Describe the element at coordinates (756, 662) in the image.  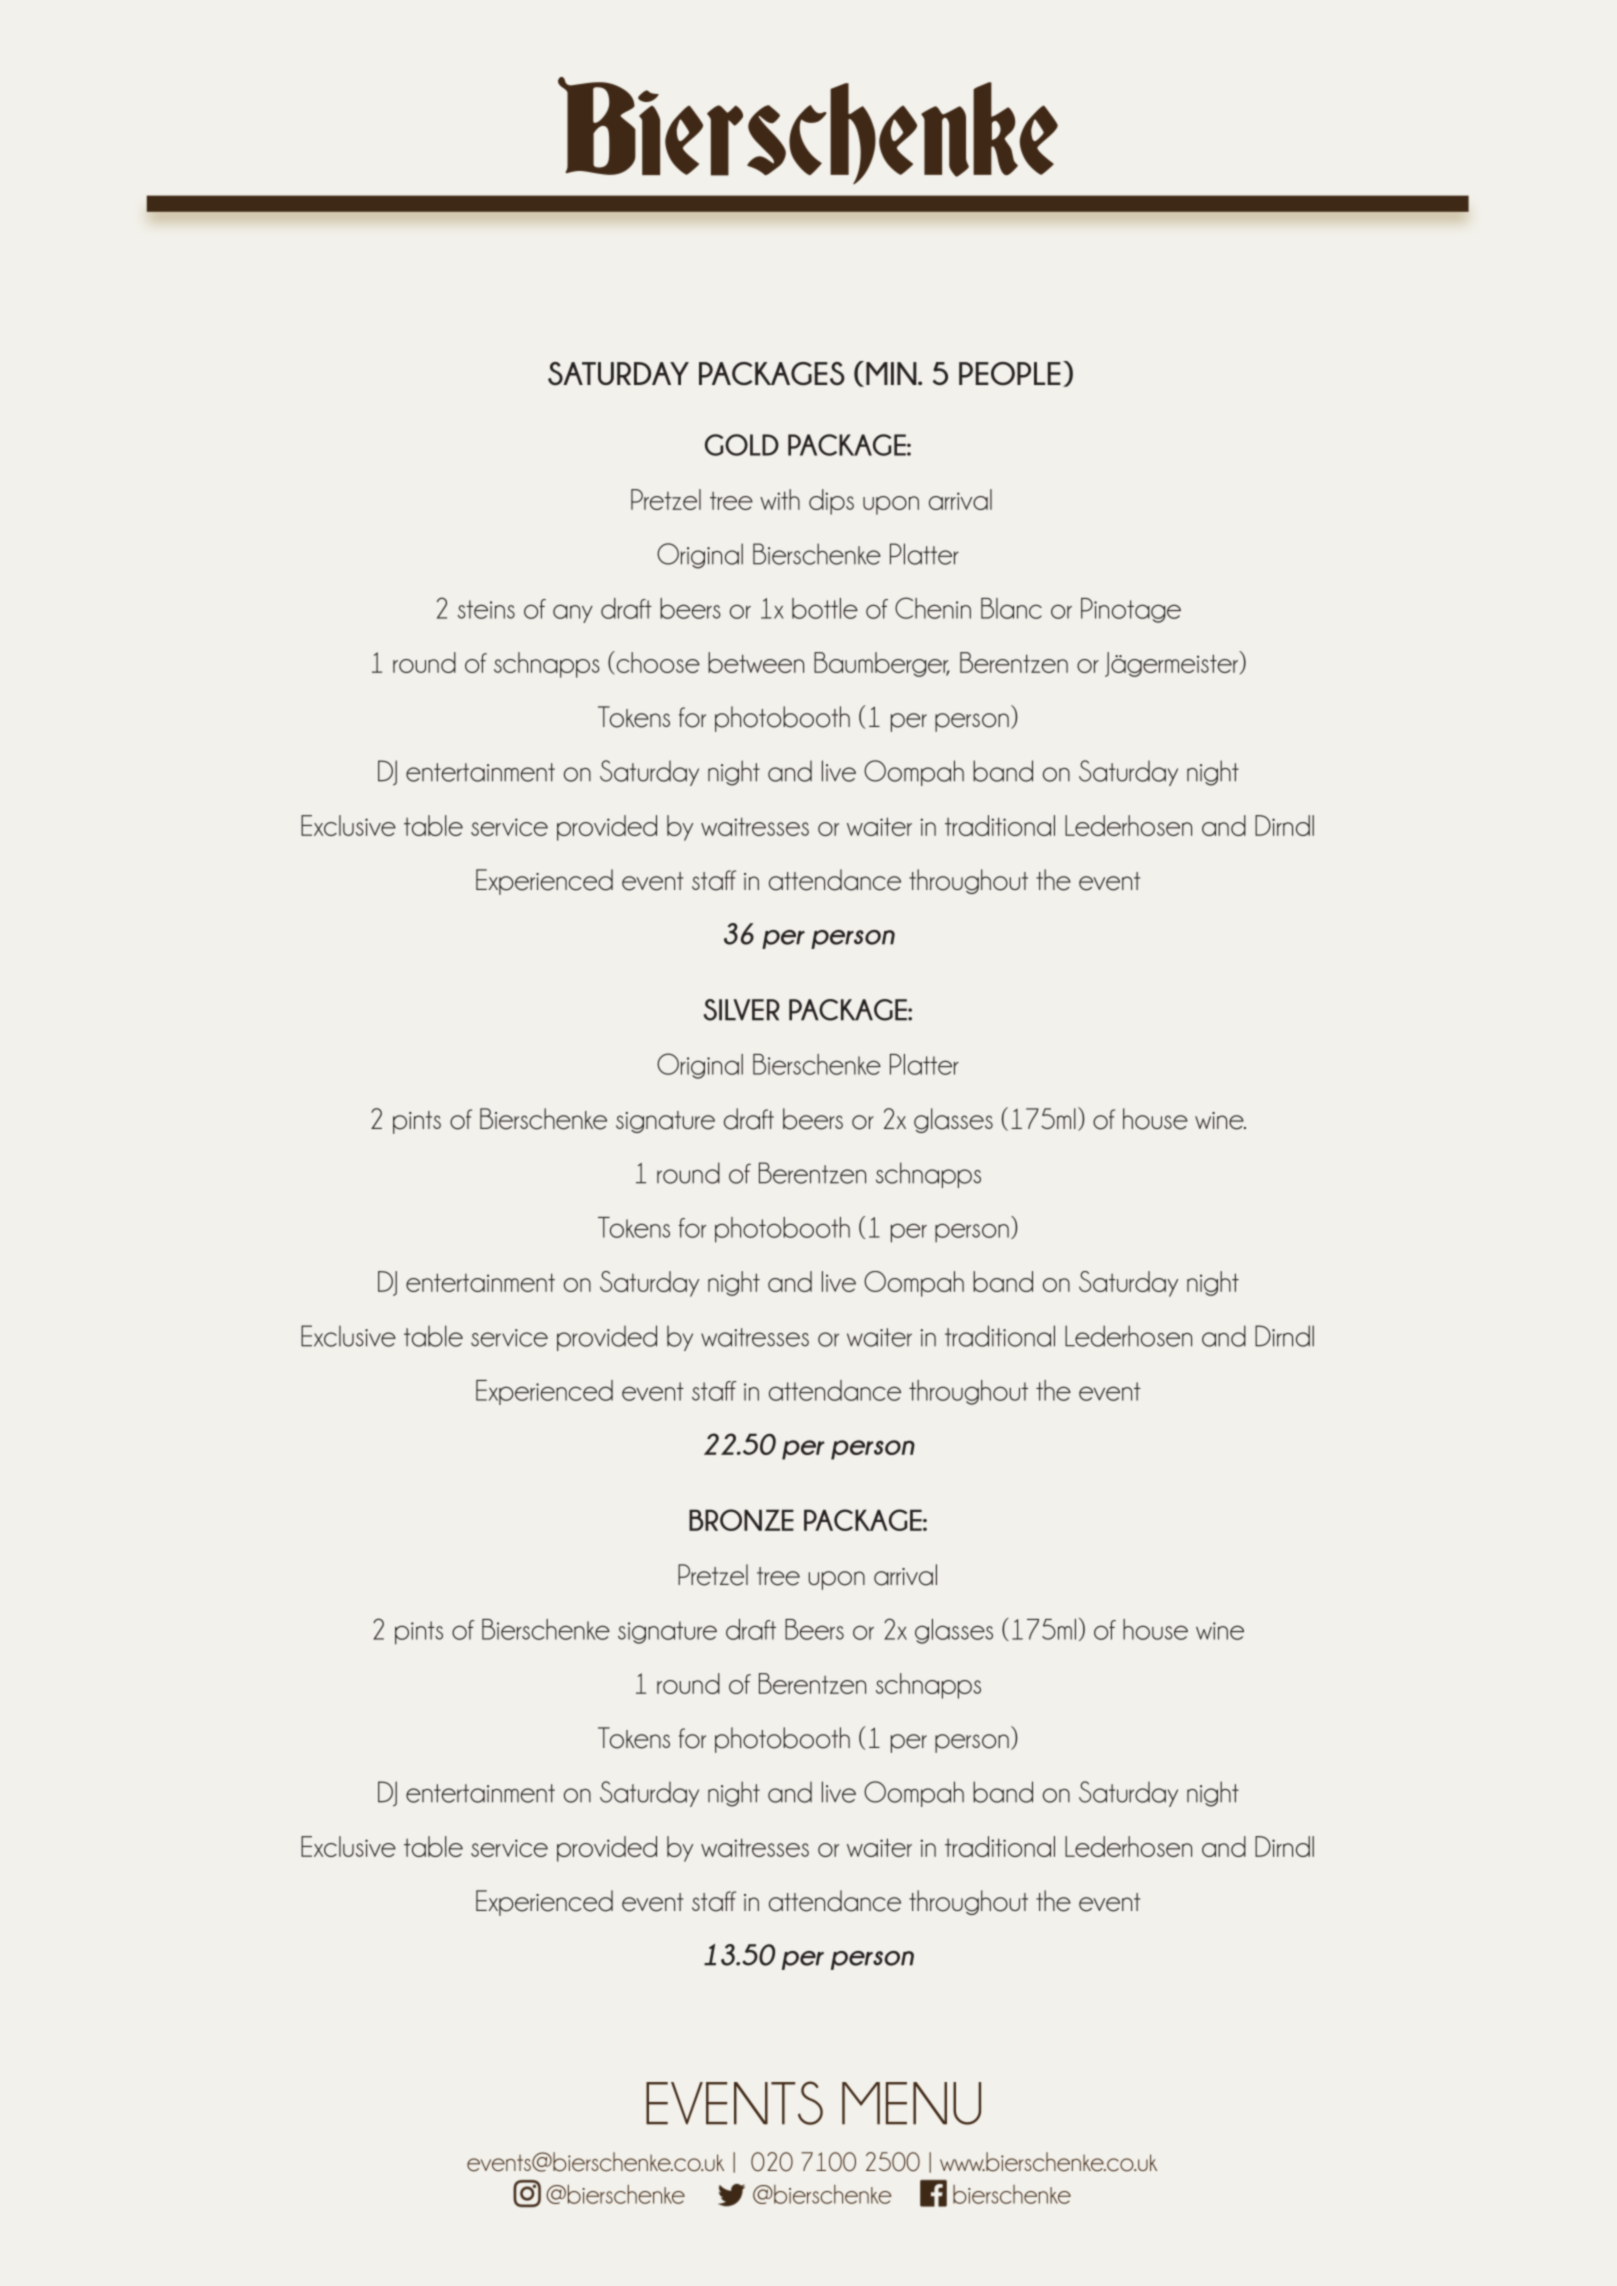
I see `between` at that location.
